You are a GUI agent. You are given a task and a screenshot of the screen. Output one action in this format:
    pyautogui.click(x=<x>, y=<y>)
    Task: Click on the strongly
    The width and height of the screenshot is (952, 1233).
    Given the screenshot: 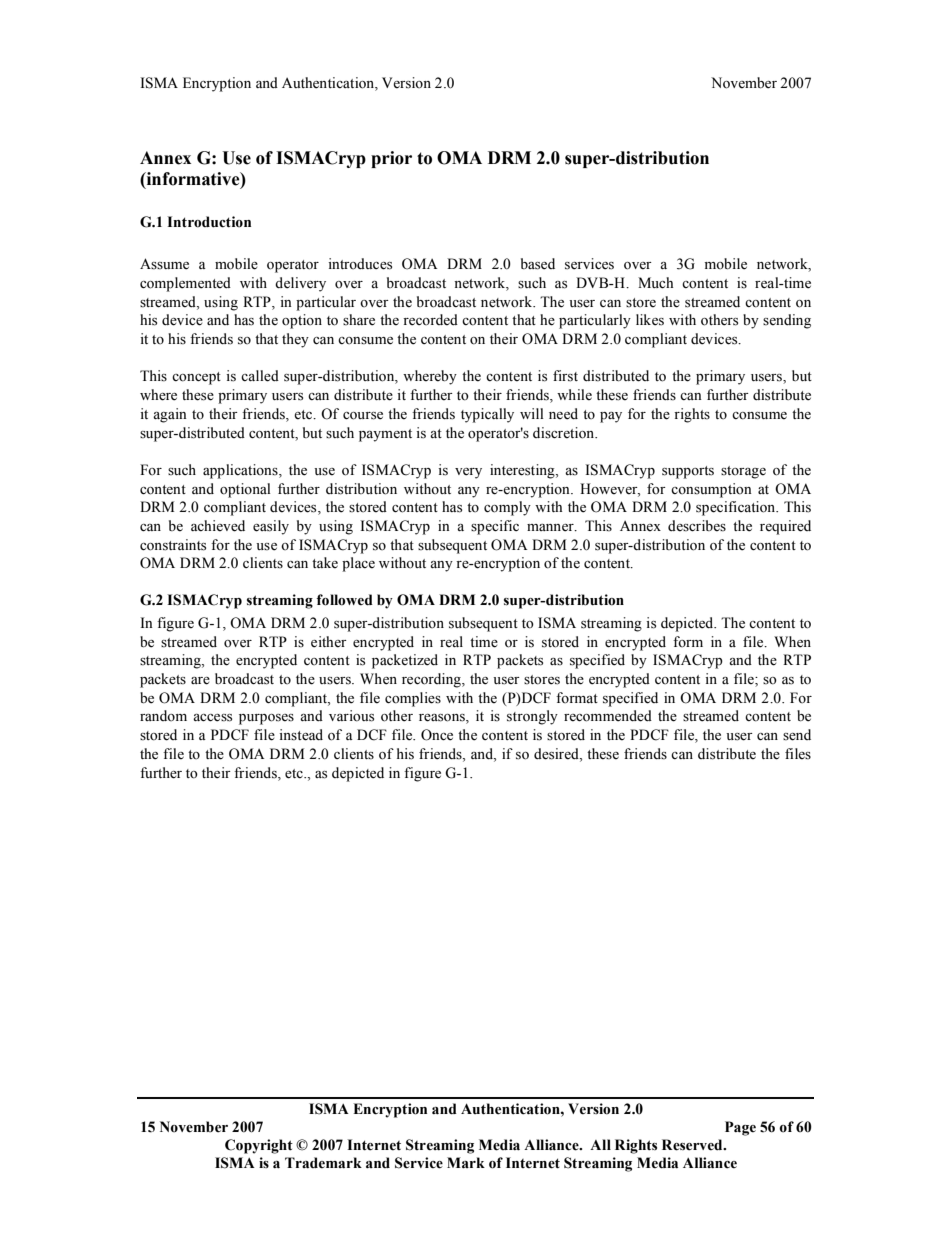 What is the action you would take?
    pyautogui.click(x=532, y=717)
